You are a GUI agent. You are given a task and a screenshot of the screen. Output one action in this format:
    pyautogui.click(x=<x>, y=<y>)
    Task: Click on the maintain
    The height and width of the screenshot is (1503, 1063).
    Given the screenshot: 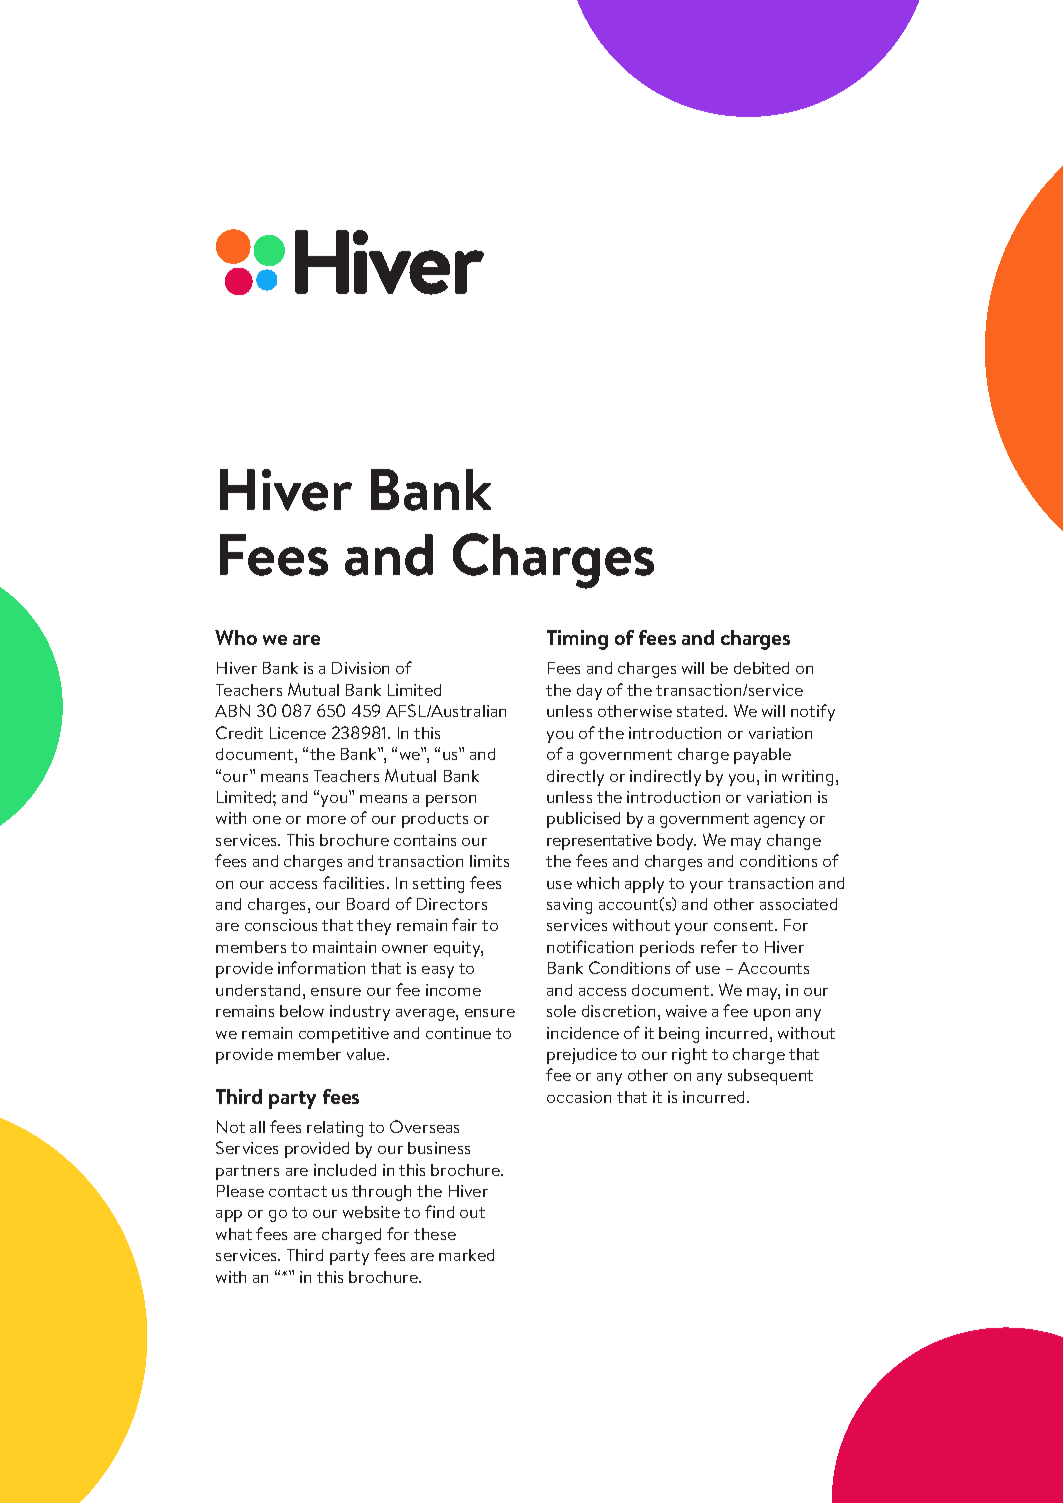 What is the action you would take?
    pyautogui.click(x=344, y=947)
